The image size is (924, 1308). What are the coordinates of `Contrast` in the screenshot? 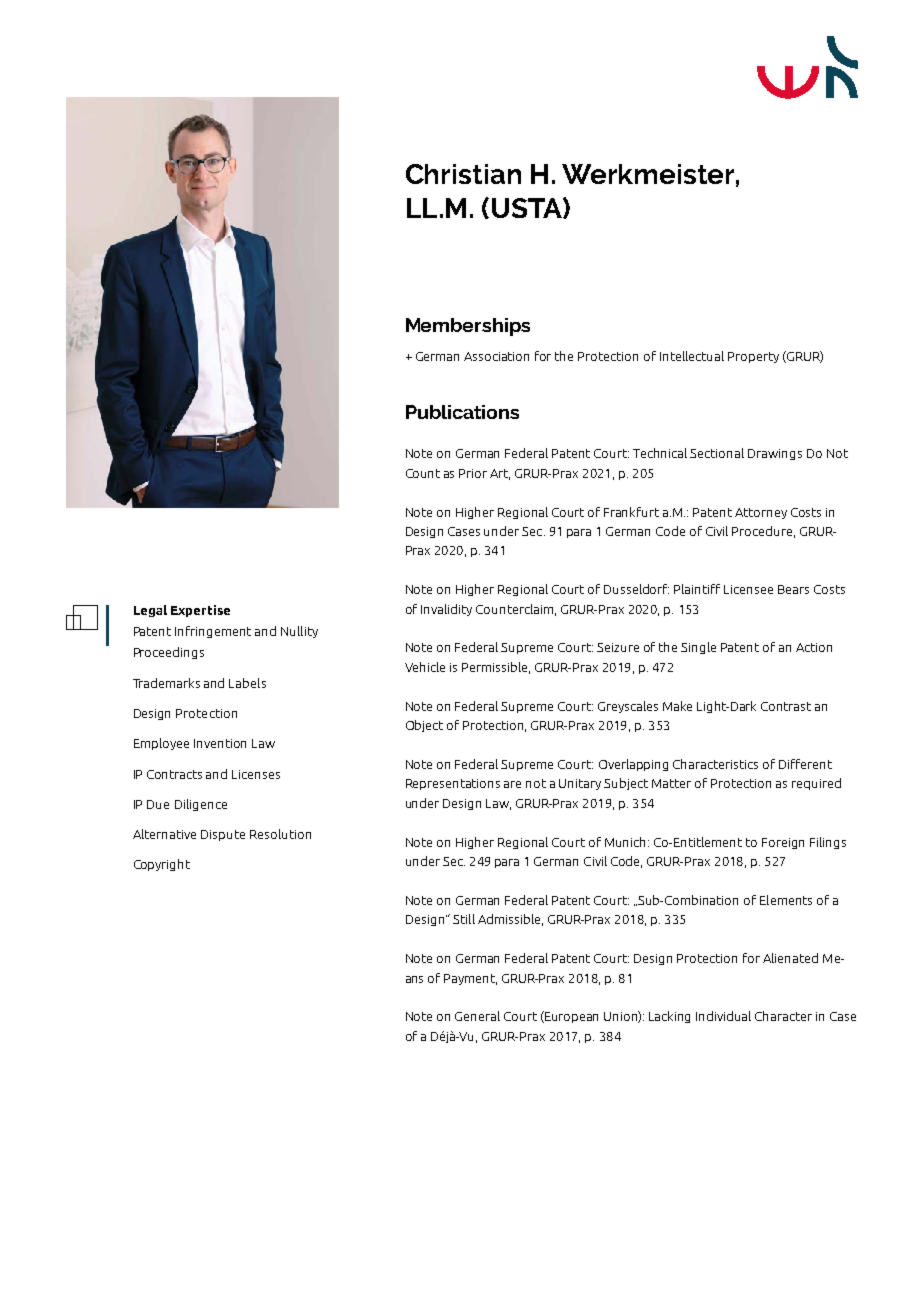 It's located at (786, 706).
